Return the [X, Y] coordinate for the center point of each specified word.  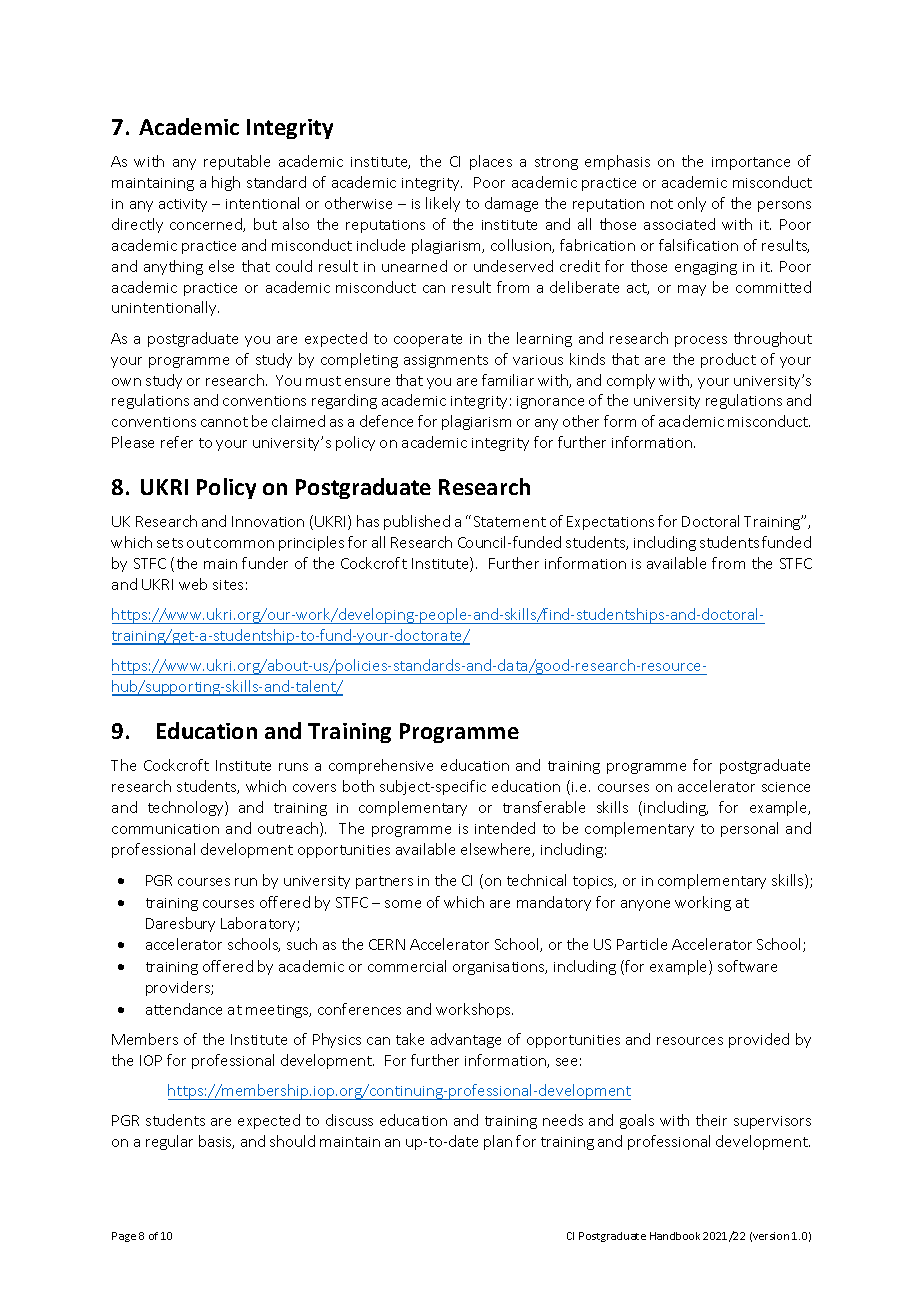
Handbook [675, 1236]
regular [169, 1142]
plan [498, 1142]
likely [443, 204]
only [692, 204]
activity [183, 205]
